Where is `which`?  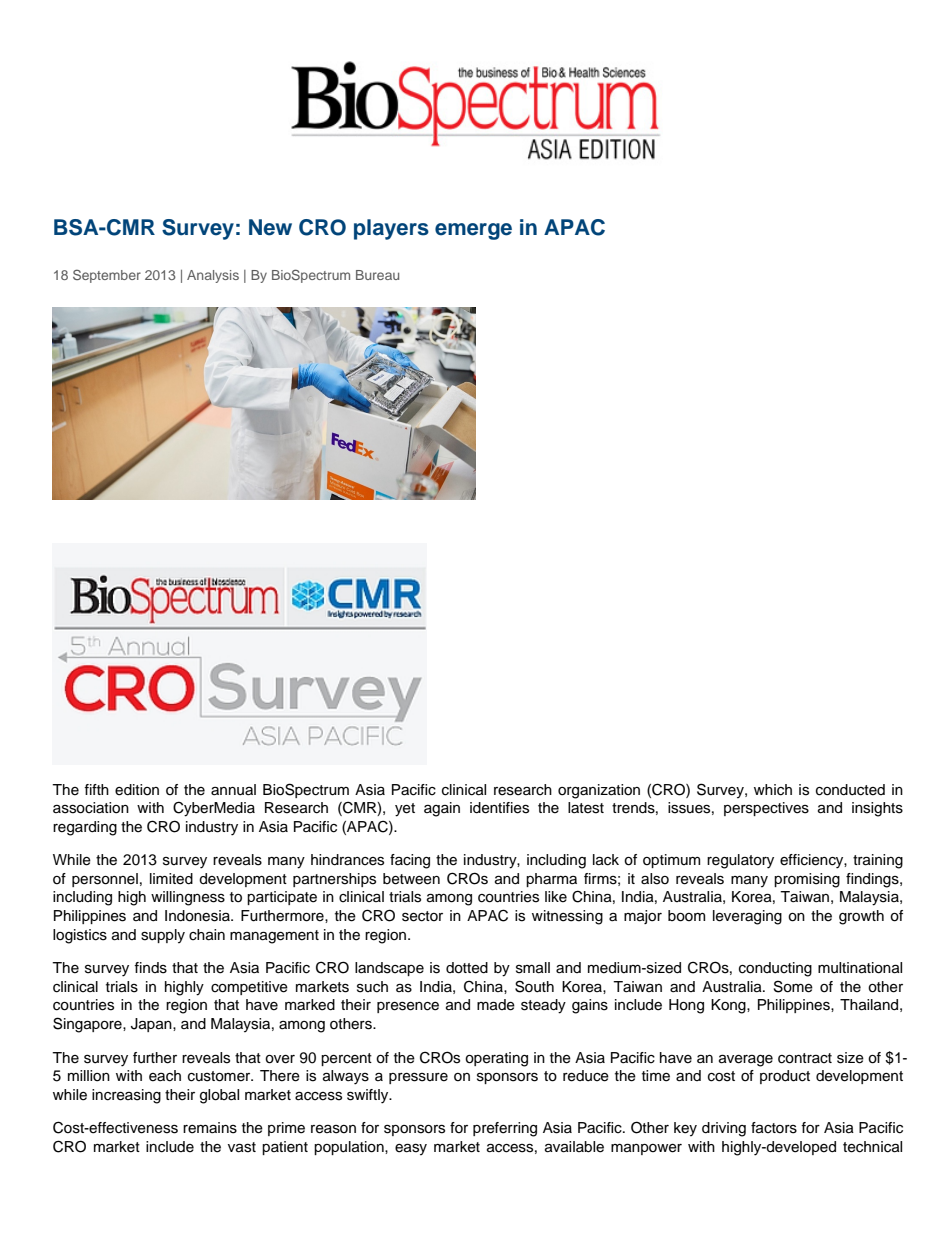
which is located at coordinates (773, 790).
